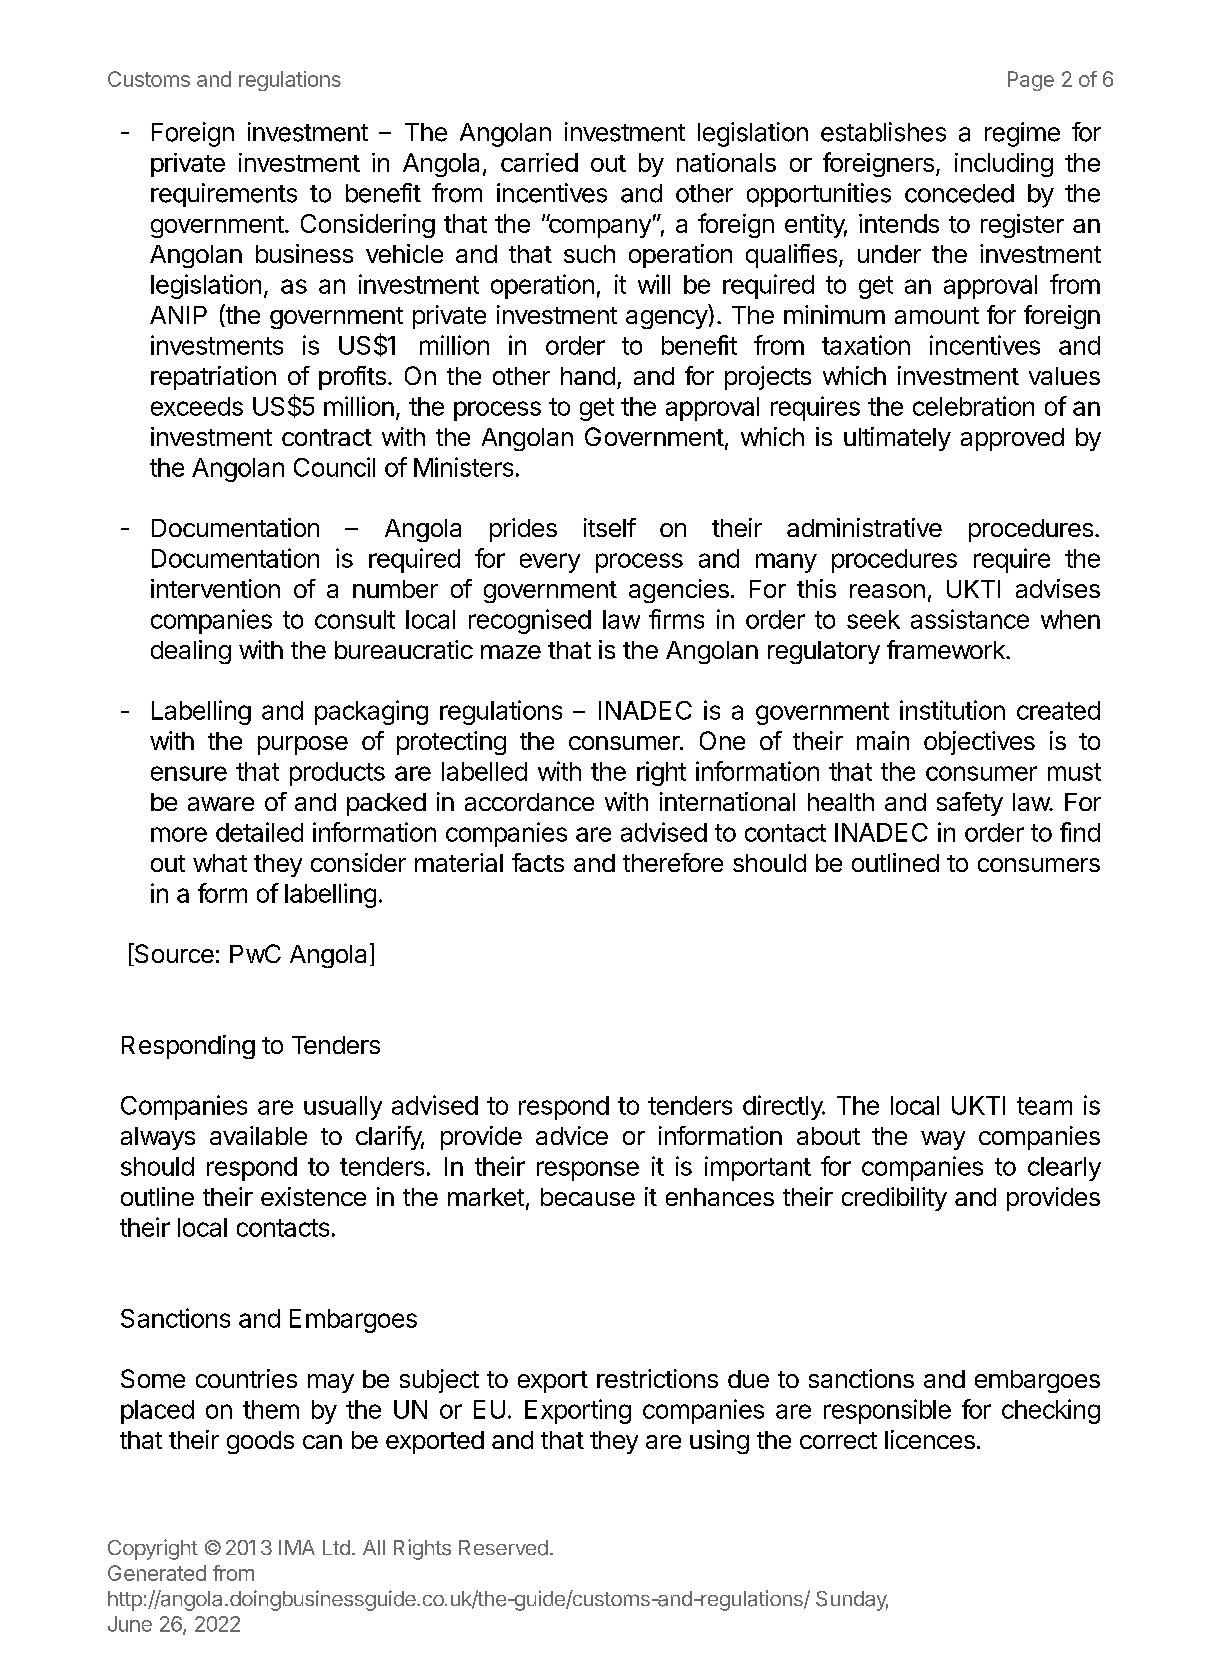  I want to click on Generated, so click(157, 1573).
